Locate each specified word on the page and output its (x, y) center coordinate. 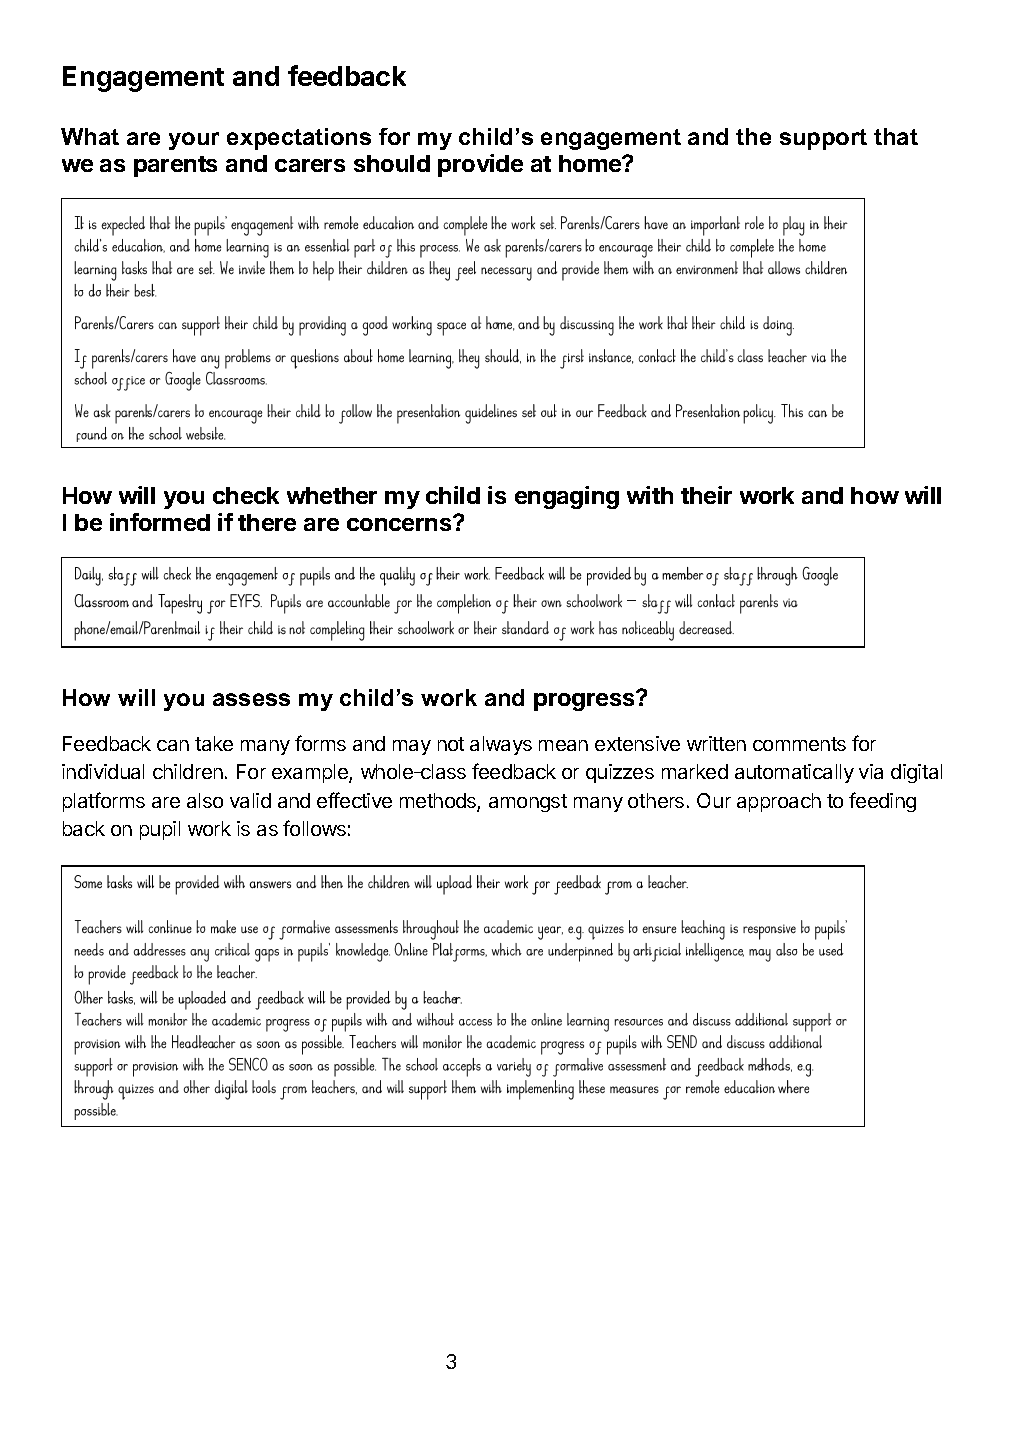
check (246, 495)
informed (160, 522)
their (706, 495)
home (591, 163)
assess (251, 699)
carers (310, 165)
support (823, 139)
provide (480, 165)
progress (585, 701)
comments (799, 744)
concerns (400, 523)
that (896, 136)
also (205, 800)
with (650, 495)
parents (175, 166)
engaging (567, 497)
